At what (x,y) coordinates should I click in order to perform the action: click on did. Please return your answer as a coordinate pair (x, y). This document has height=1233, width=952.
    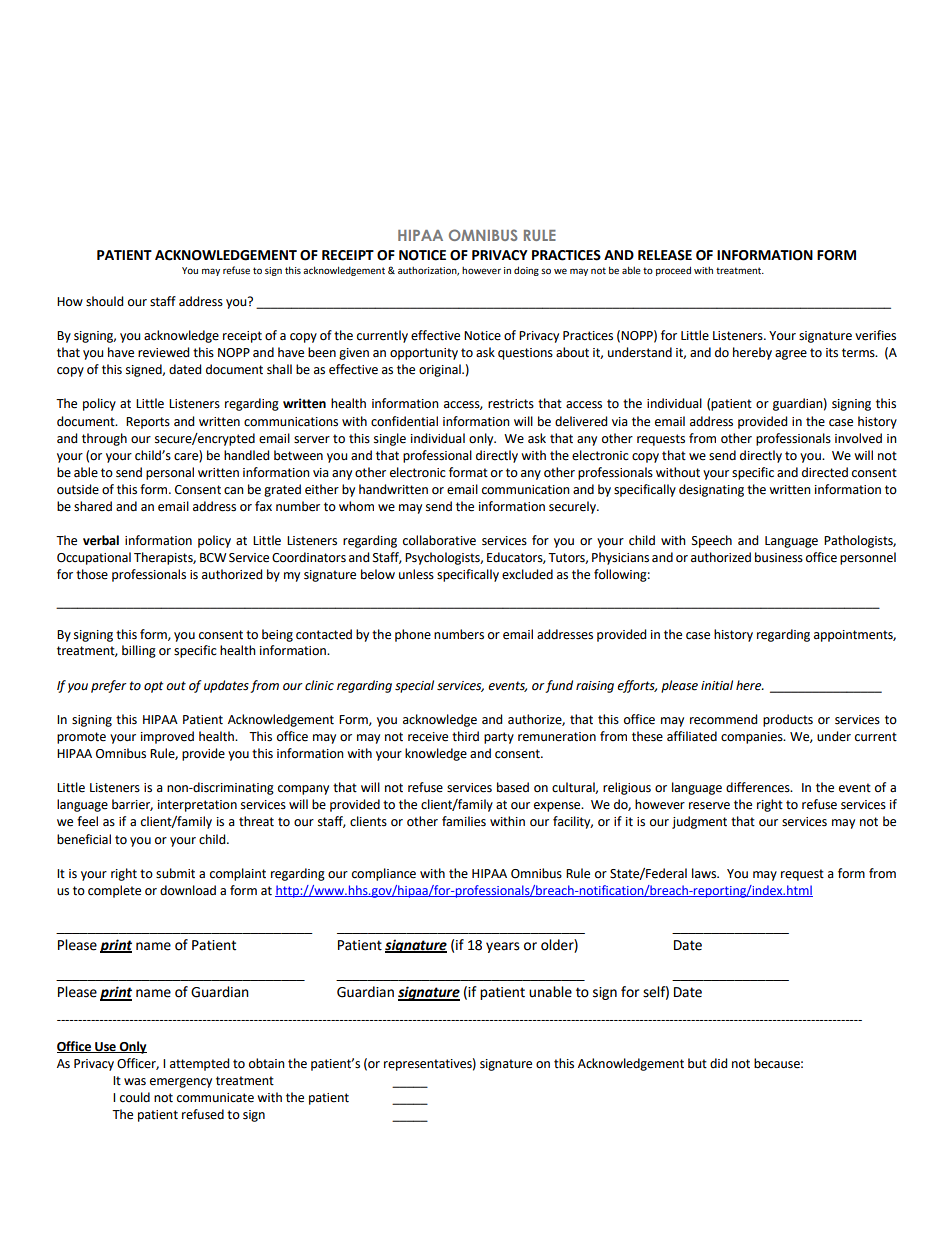
    Looking at the image, I should click on (718, 1063).
